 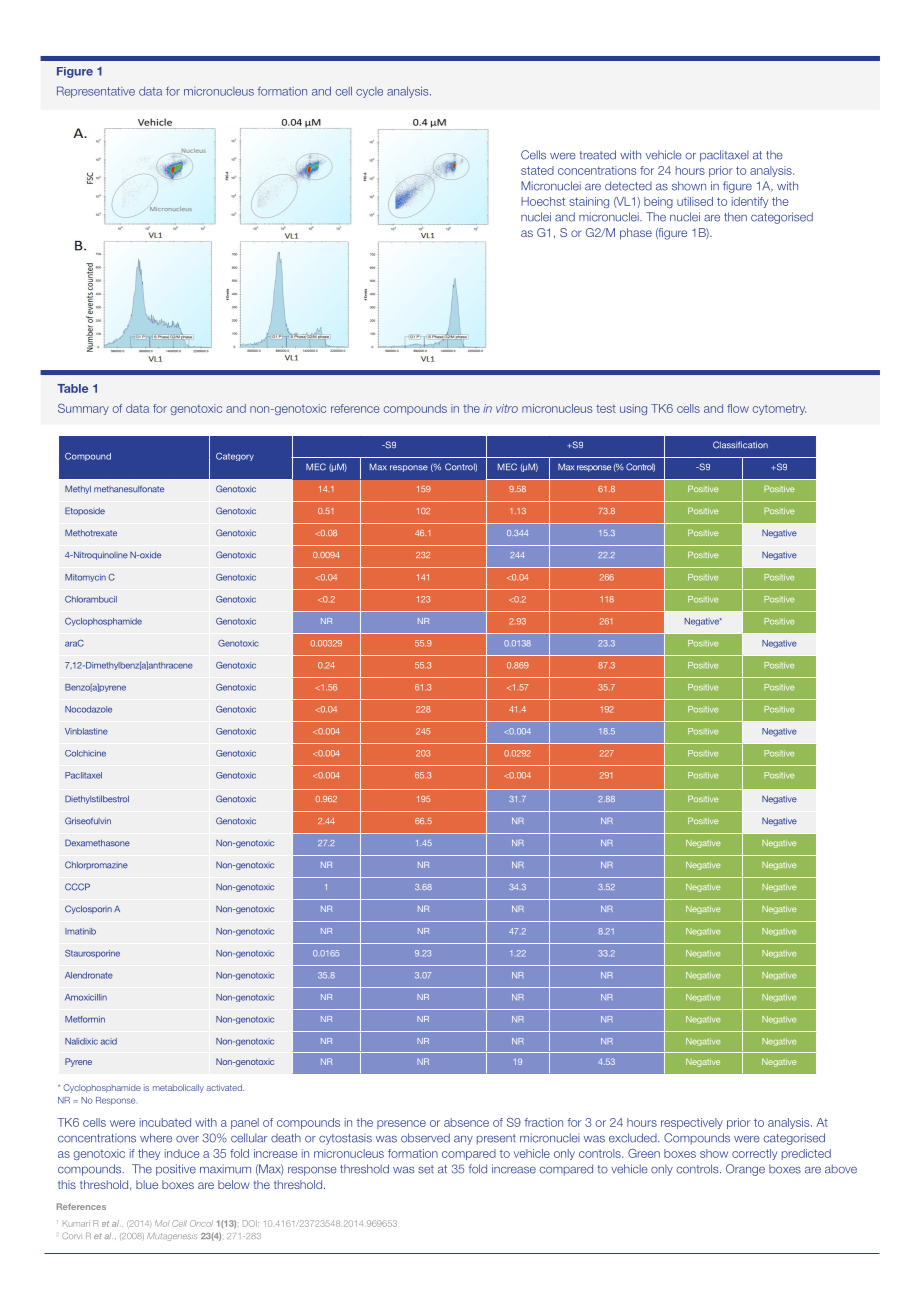 What do you see at coordinates (537, 170) in the screenshot?
I see `stated` at bounding box center [537, 170].
